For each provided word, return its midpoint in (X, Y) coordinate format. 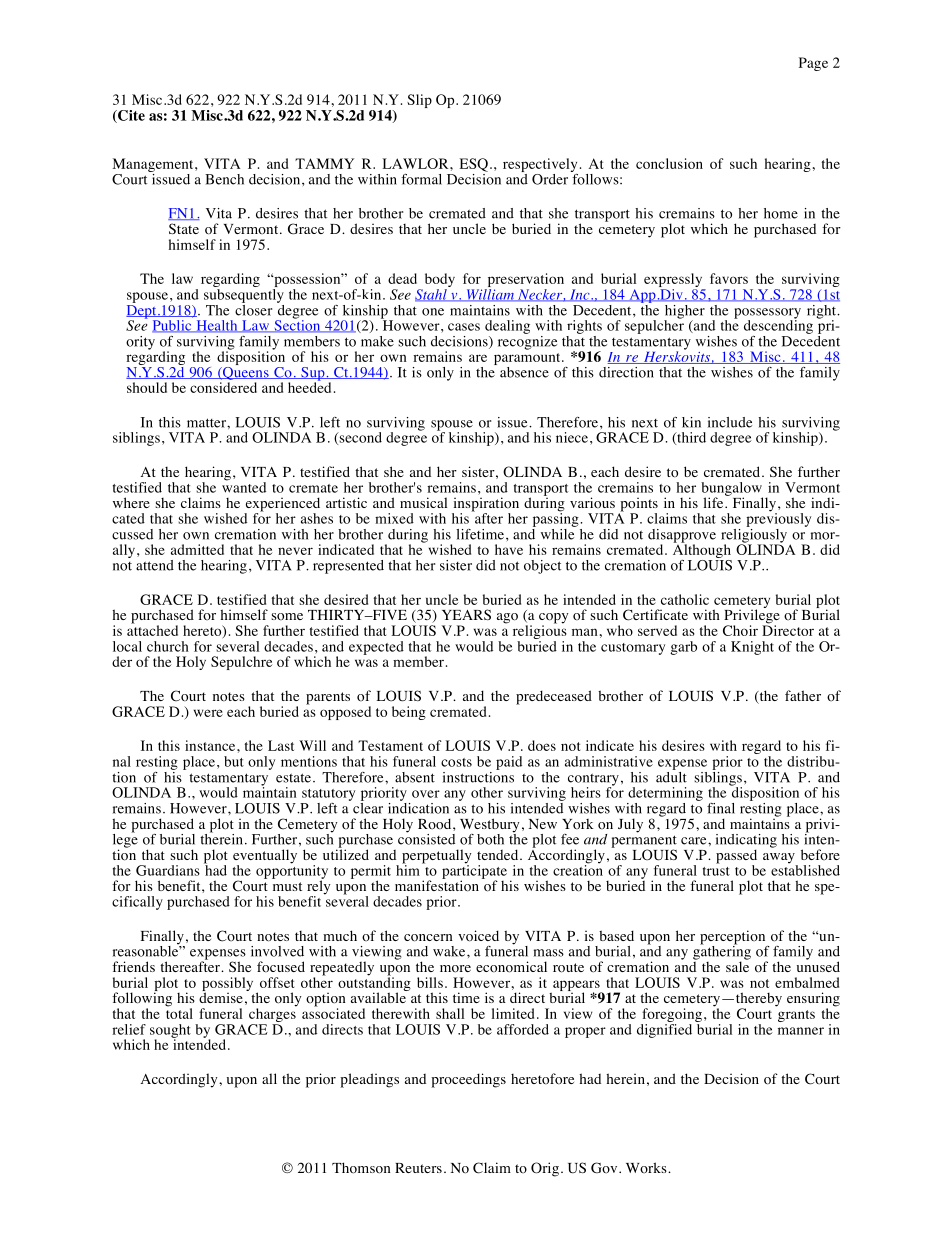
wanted (244, 486)
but (234, 761)
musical (423, 502)
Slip (419, 101)
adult (671, 776)
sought (170, 1032)
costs (456, 762)
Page (813, 64)
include (730, 422)
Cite (130, 116)
